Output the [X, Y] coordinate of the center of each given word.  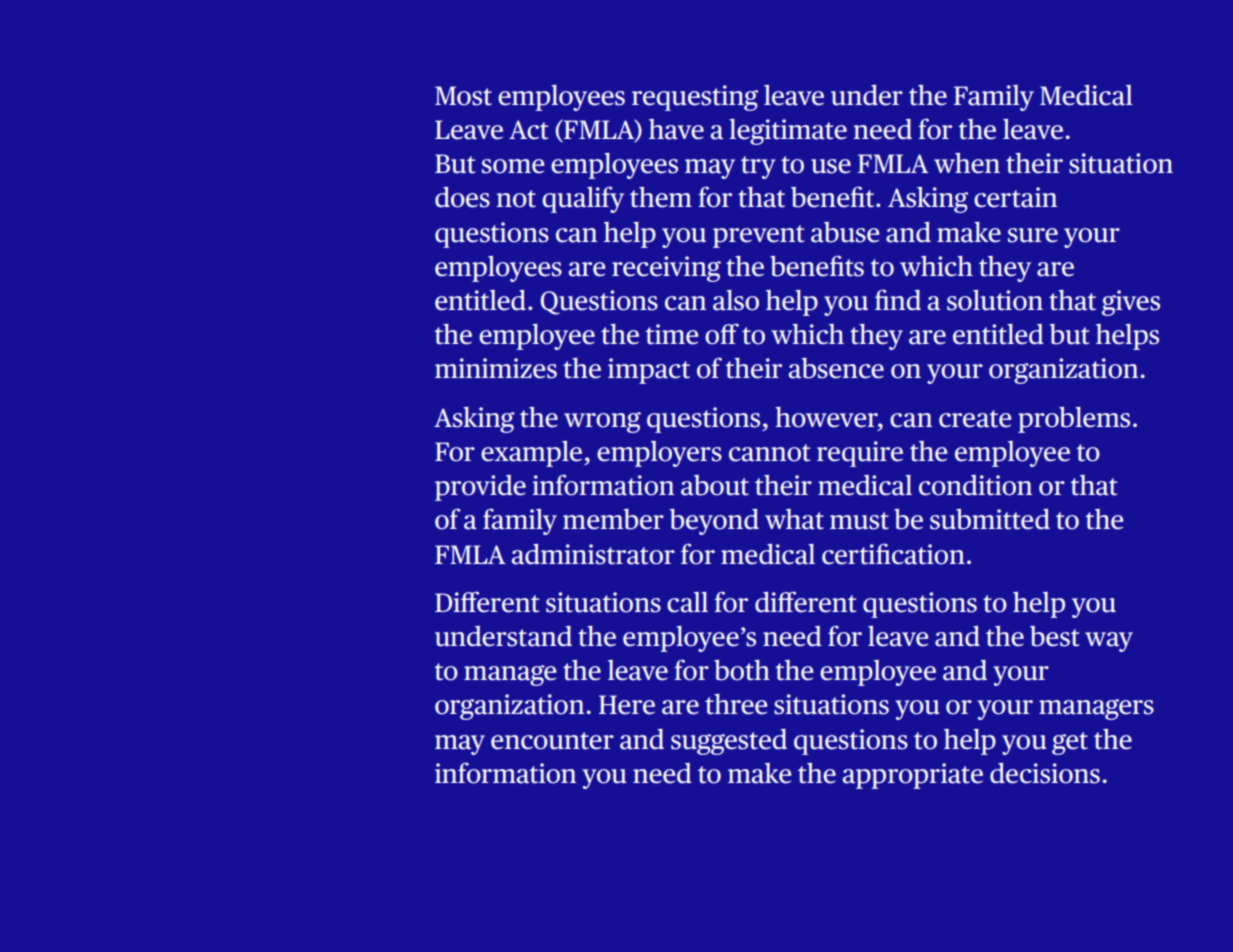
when [967, 163]
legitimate [788, 132]
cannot [769, 453]
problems [1074, 420]
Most [463, 96]
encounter [552, 741]
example [533, 454]
